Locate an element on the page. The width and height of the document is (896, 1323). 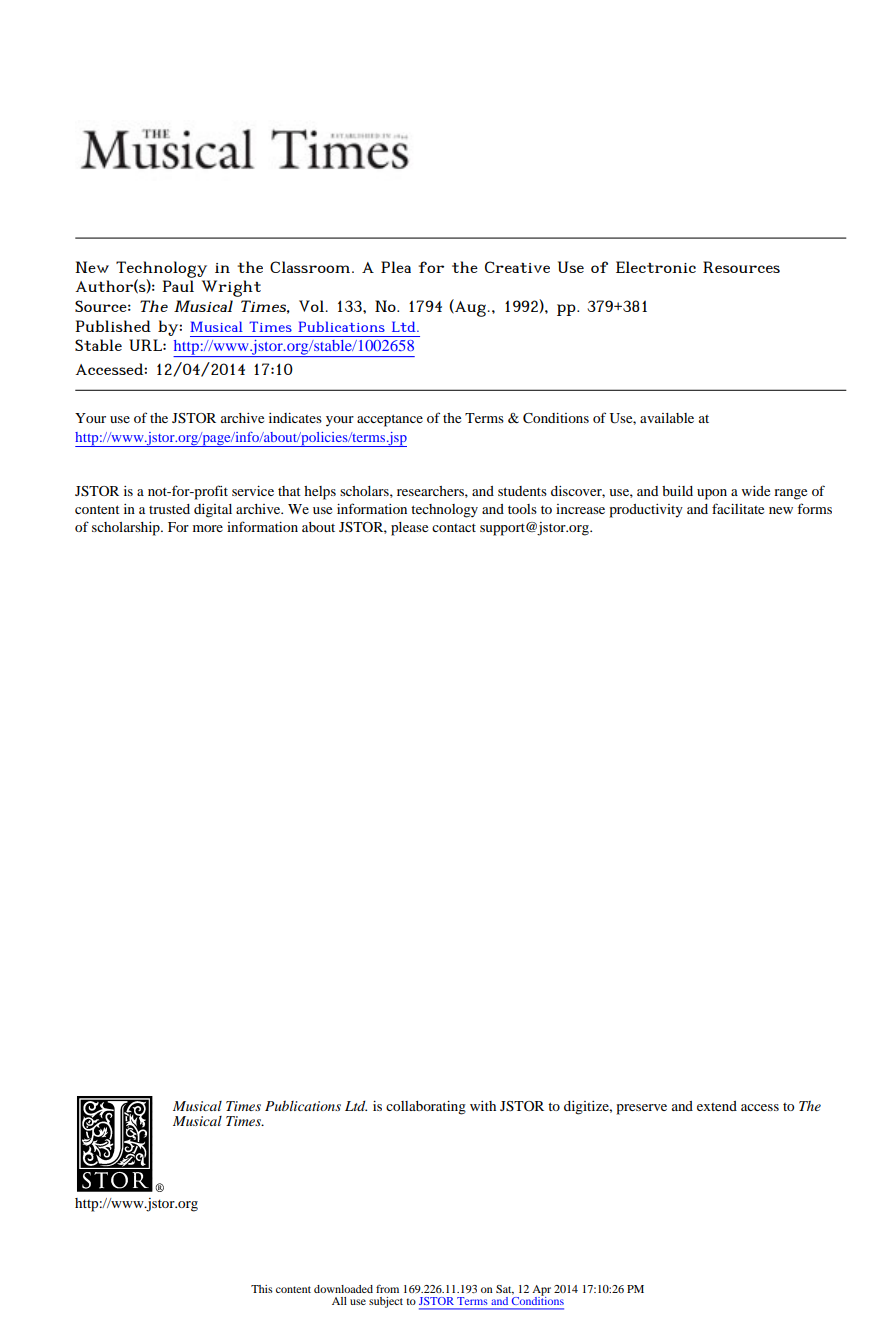
contact is located at coordinates (454, 527).
